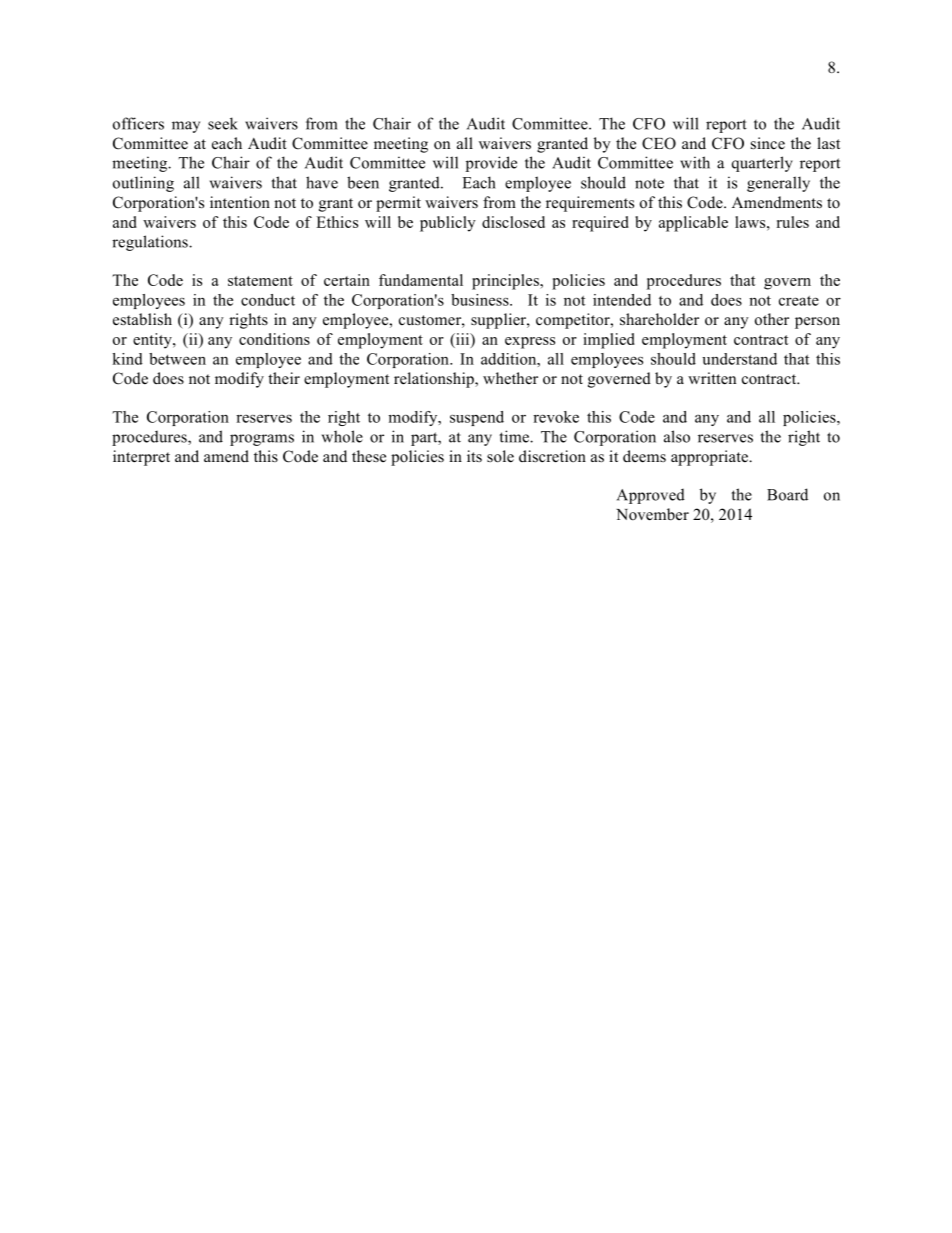 This image has height=1233, width=952. What do you see at coordinates (768, 143) in the image?
I see `since` at bounding box center [768, 143].
